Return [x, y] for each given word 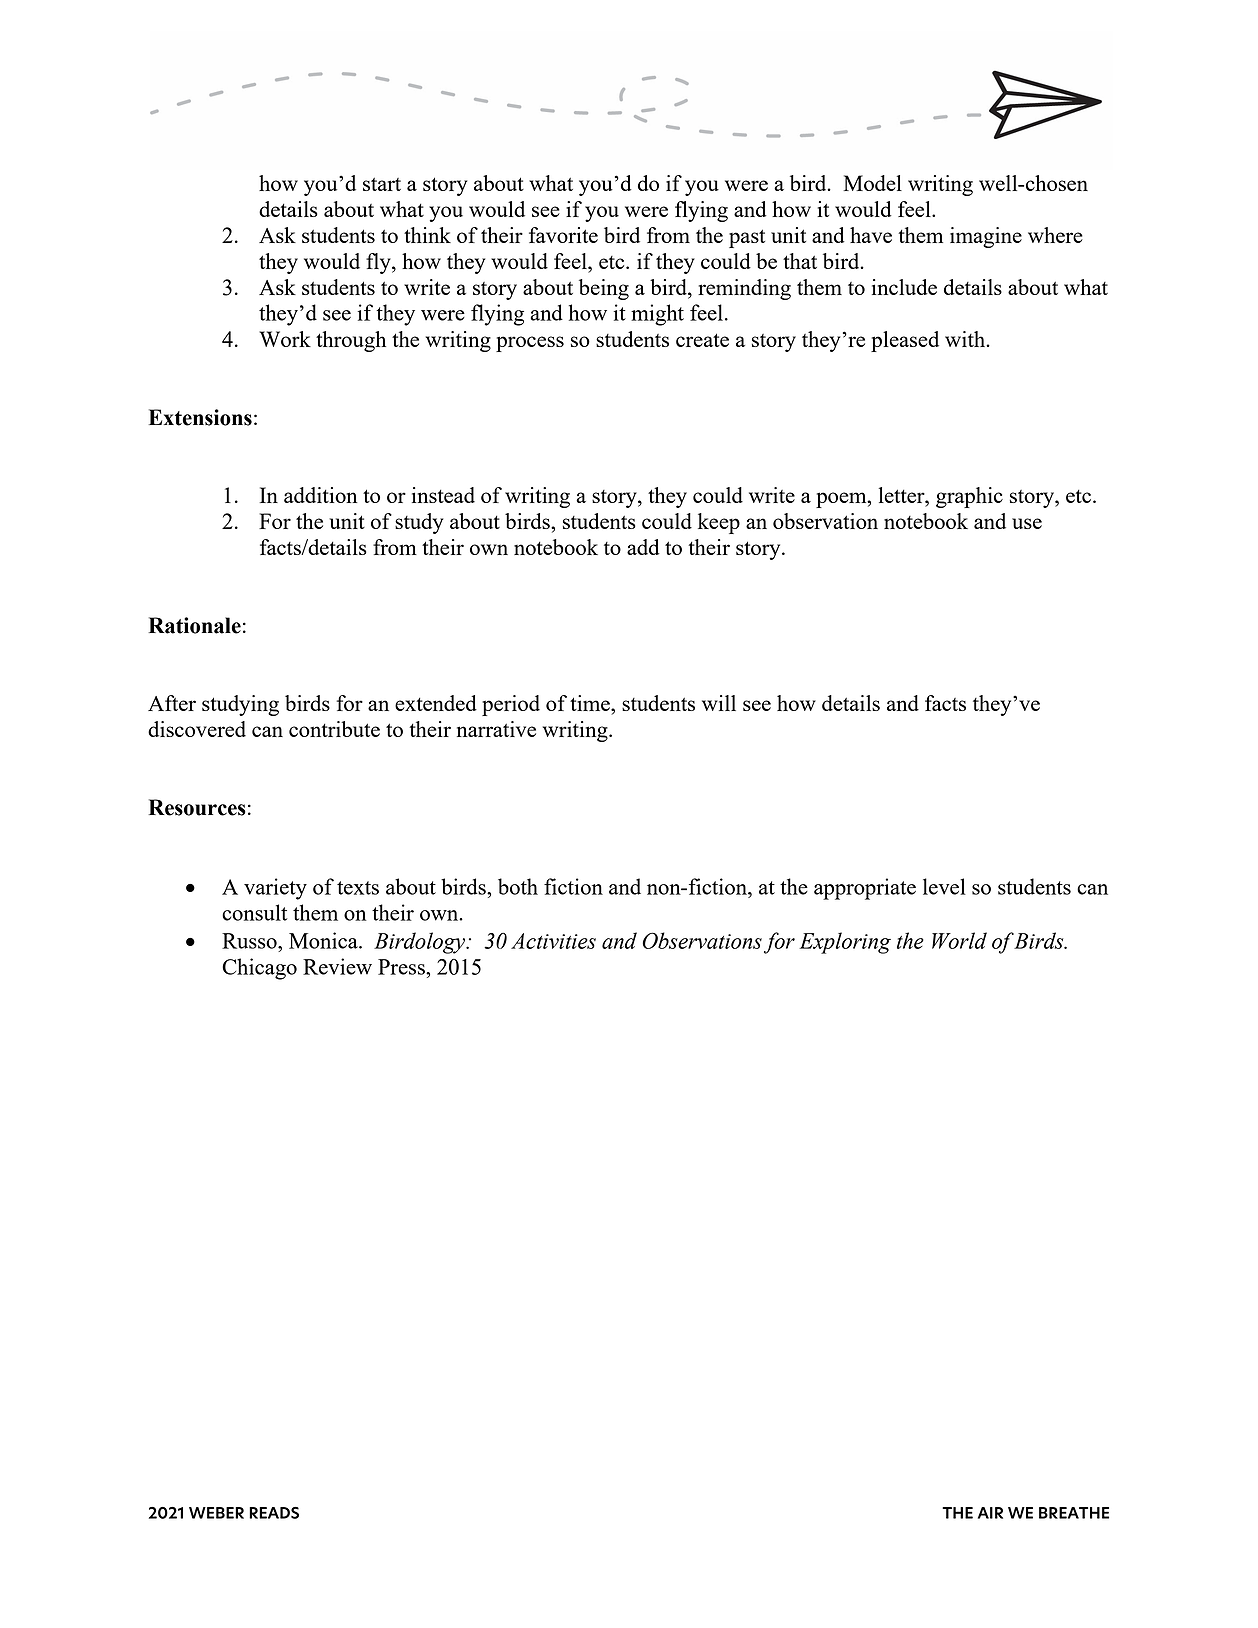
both [518, 886]
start [382, 184]
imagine [986, 237]
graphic [969, 497]
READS [274, 1513]
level [944, 886]
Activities [553, 941]
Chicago [259, 969]
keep [719, 523]
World [959, 940]
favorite [563, 235]
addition [320, 495]
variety [275, 889]
